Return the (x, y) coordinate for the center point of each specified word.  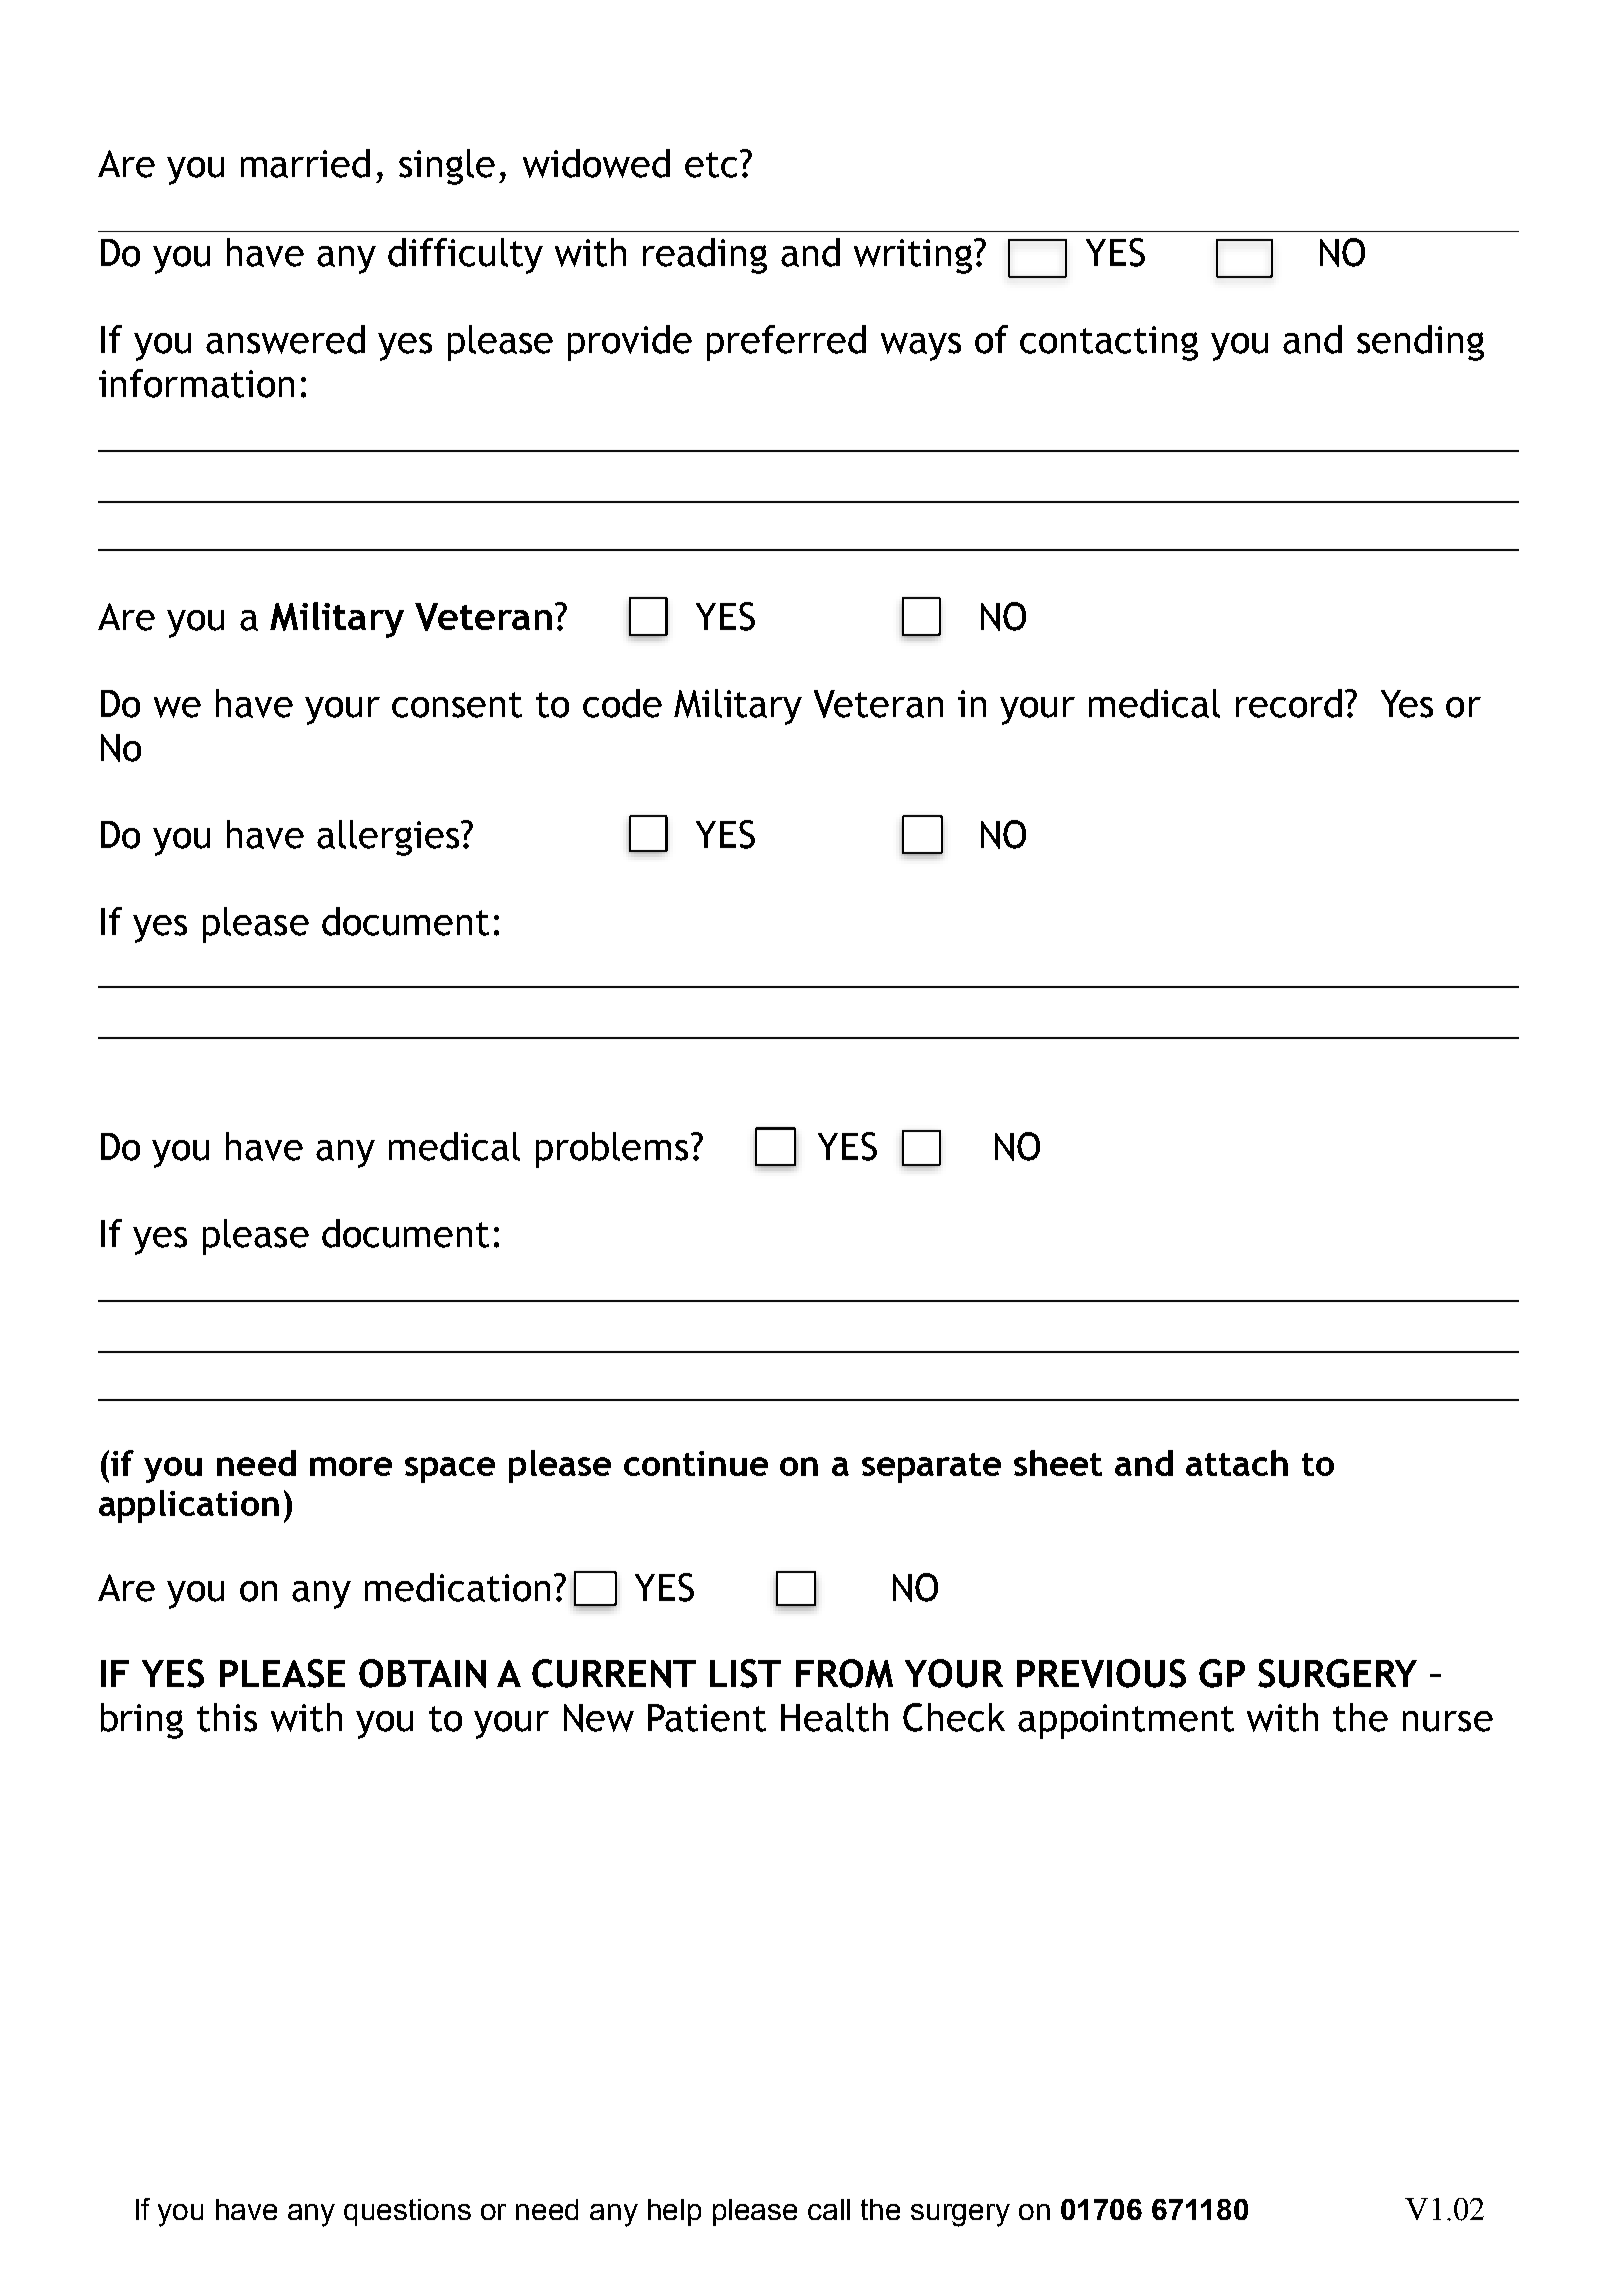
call (829, 2209)
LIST (745, 1673)
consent (457, 705)
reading (705, 256)
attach (1237, 1463)
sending (1420, 343)
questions (407, 2212)
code (622, 703)
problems (612, 1150)
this (227, 1717)
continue (696, 1463)
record (1289, 703)
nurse (1448, 1721)
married (305, 163)
